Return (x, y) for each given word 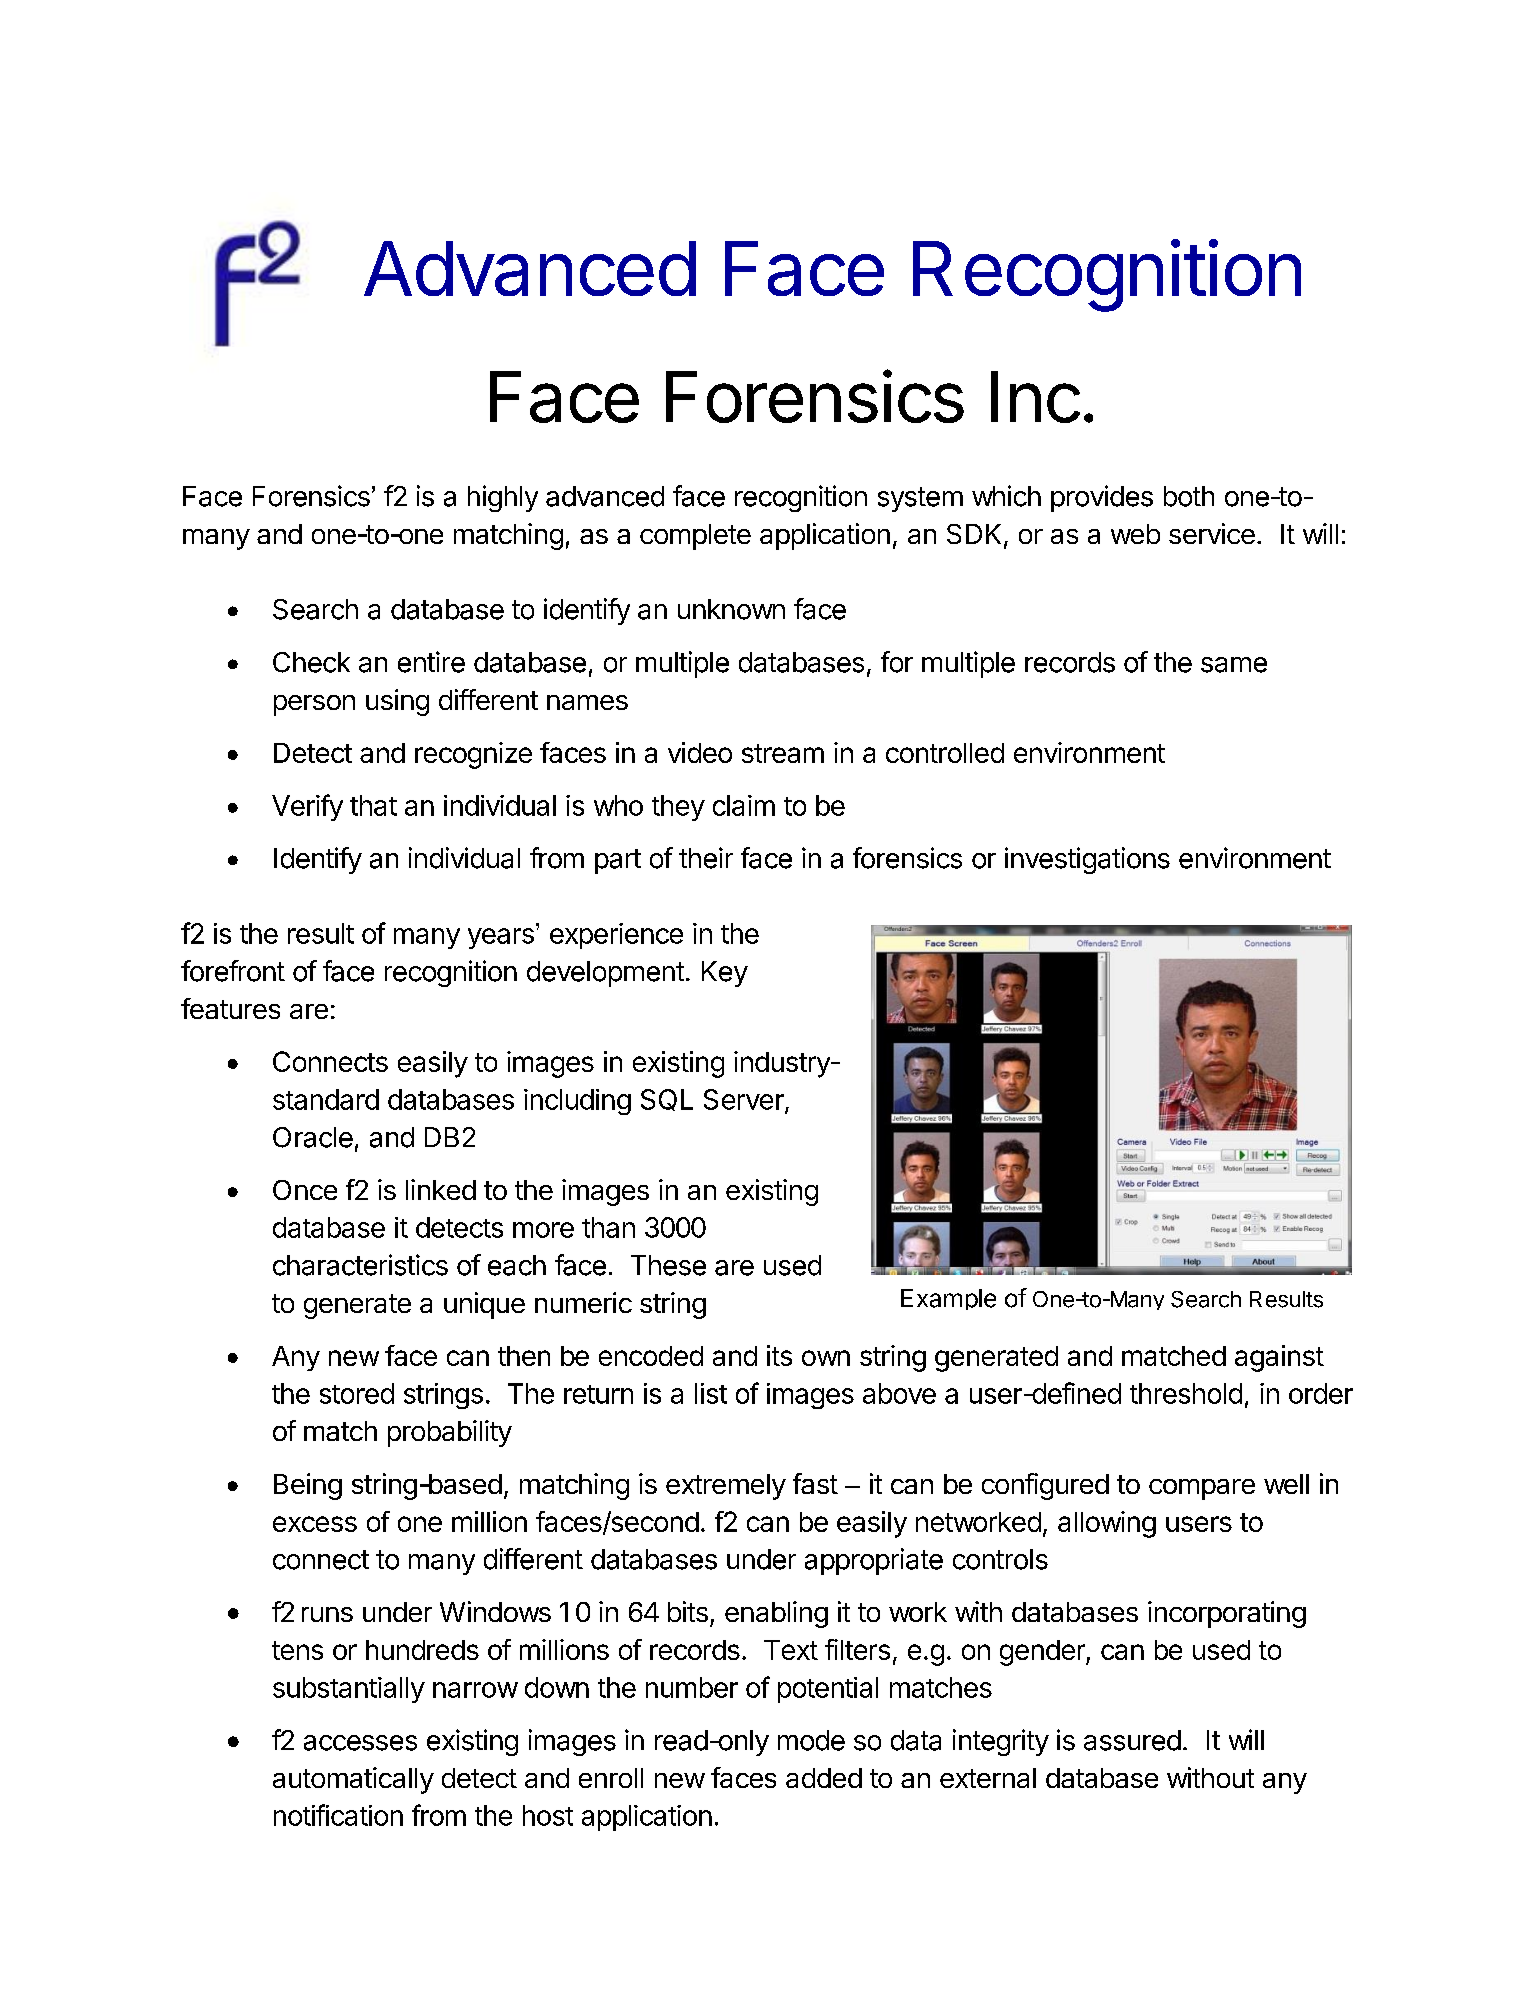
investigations (1087, 860)
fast (815, 1483)
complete (695, 537)
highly (503, 498)
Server (745, 1100)
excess (315, 1524)
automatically (353, 1780)
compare (1202, 1489)
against (1279, 1358)
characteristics (360, 1265)
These (668, 1265)
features (230, 1008)
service (1212, 533)
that (373, 805)
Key (725, 974)
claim (744, 805)
